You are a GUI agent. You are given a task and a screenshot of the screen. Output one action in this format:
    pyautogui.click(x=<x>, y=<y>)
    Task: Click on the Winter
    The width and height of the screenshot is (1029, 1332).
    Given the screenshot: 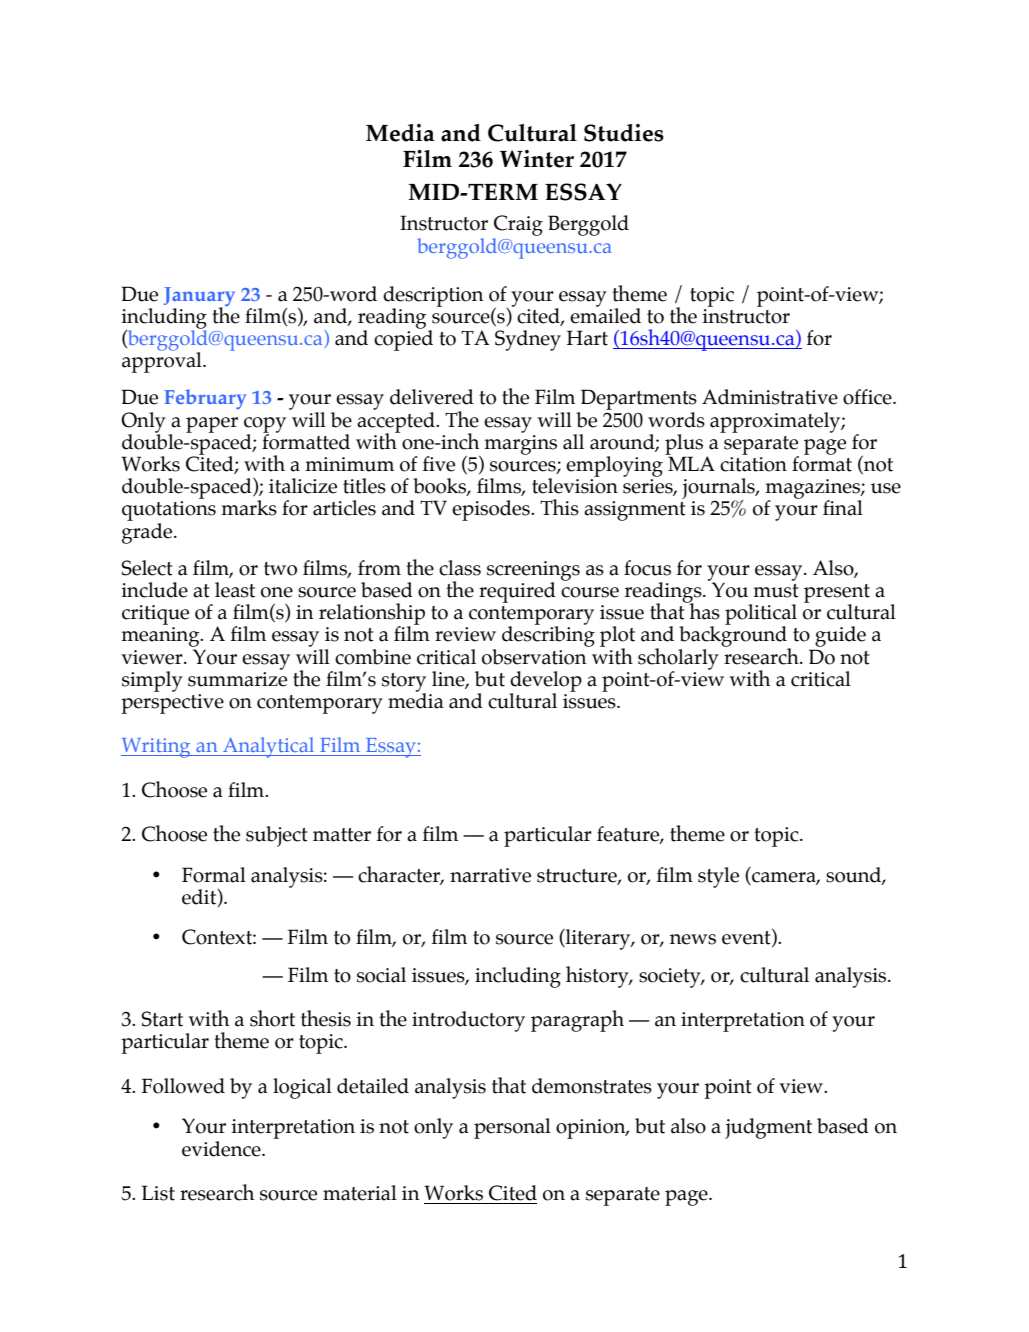 What is the action you would take?
    pyautogui.click(x=537, y=159)
